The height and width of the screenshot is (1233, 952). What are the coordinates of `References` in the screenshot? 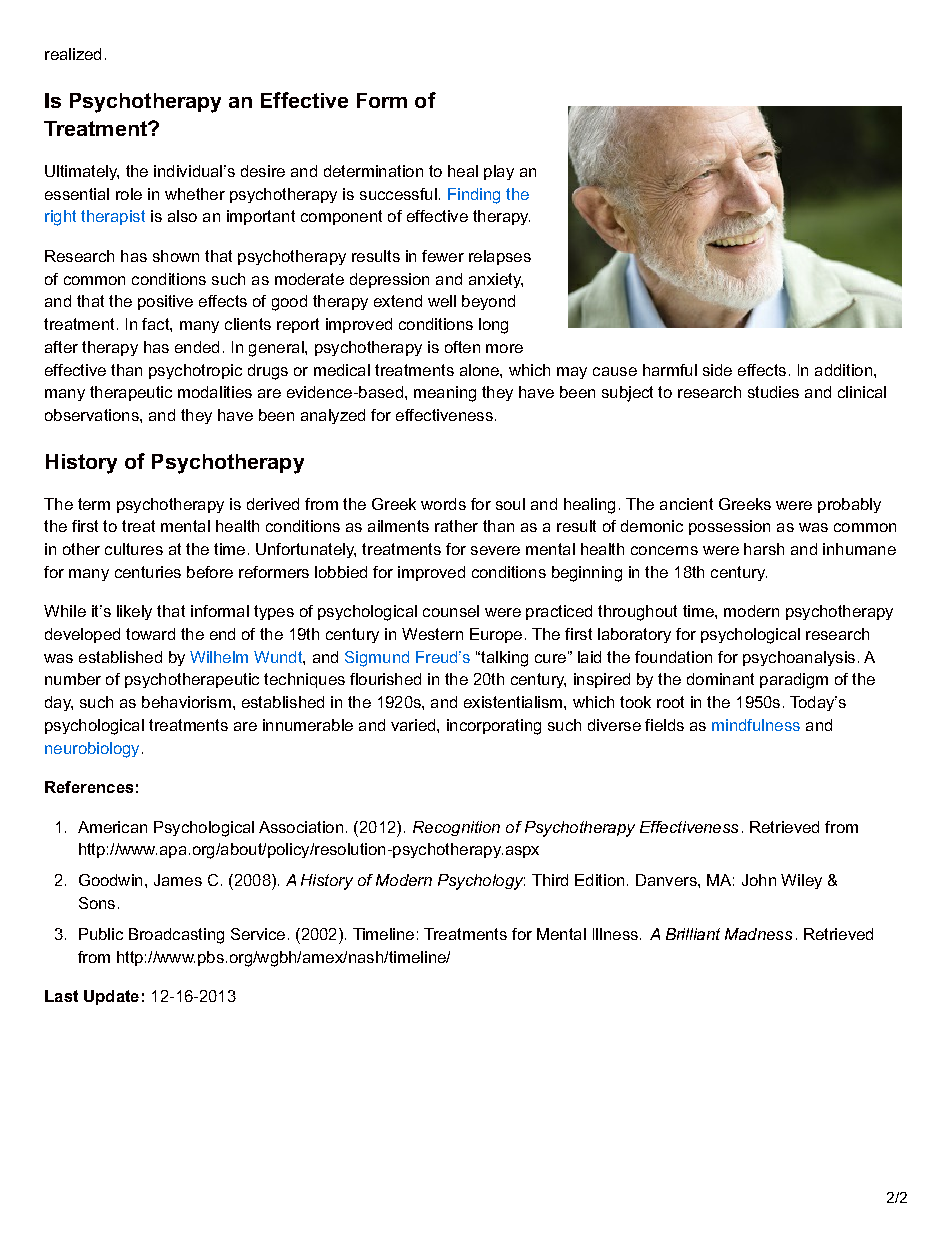 It's located at (89, 787).
